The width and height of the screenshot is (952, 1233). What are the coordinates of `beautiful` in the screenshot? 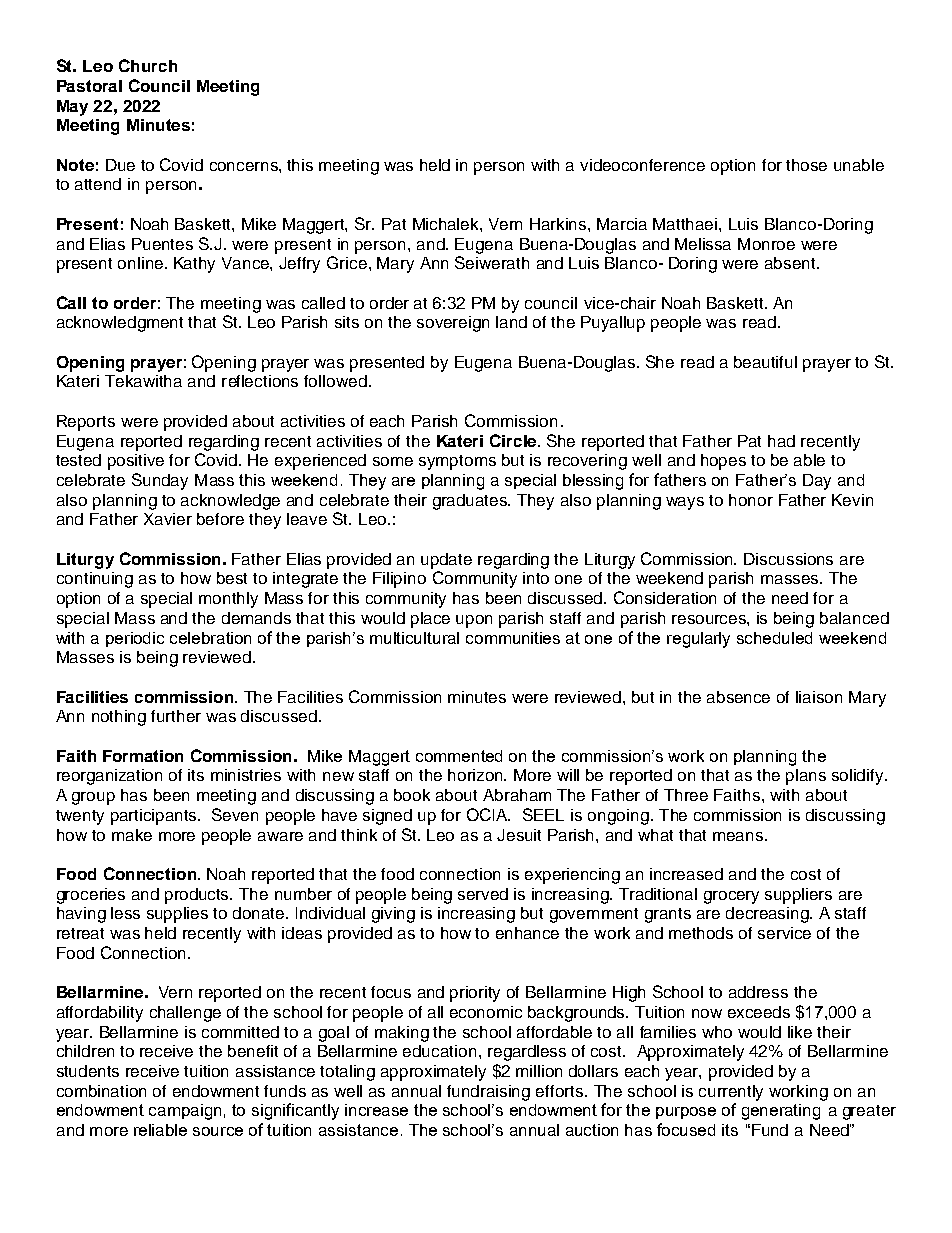 It's located at (765, 362).
